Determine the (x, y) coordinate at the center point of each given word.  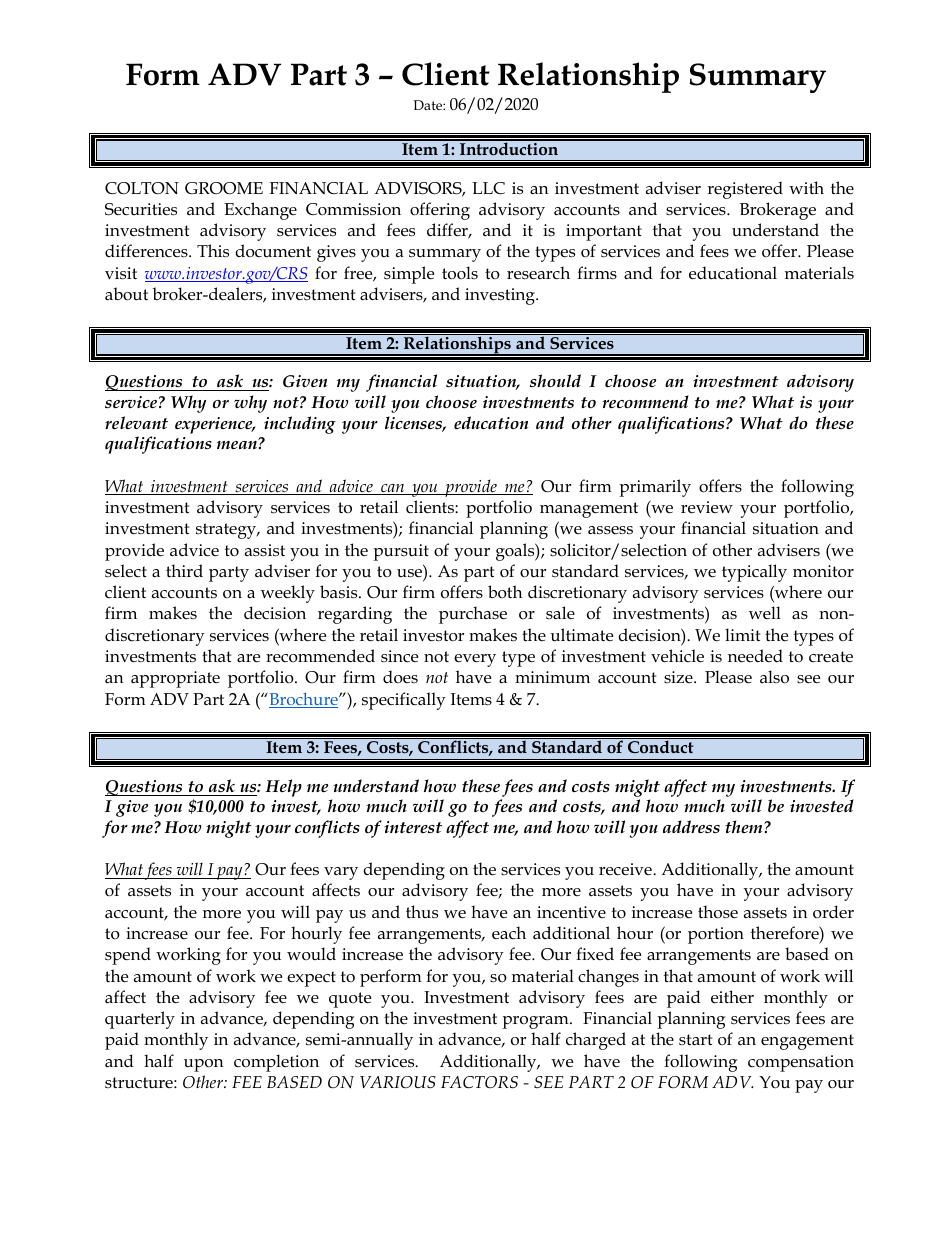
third (184, 570)
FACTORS (479, 1082)
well (765, 612)
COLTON (142, 188)
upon (203, 1065)
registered (745, 190)
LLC (488, 188)
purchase (473, 615)
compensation (801, 1063)
